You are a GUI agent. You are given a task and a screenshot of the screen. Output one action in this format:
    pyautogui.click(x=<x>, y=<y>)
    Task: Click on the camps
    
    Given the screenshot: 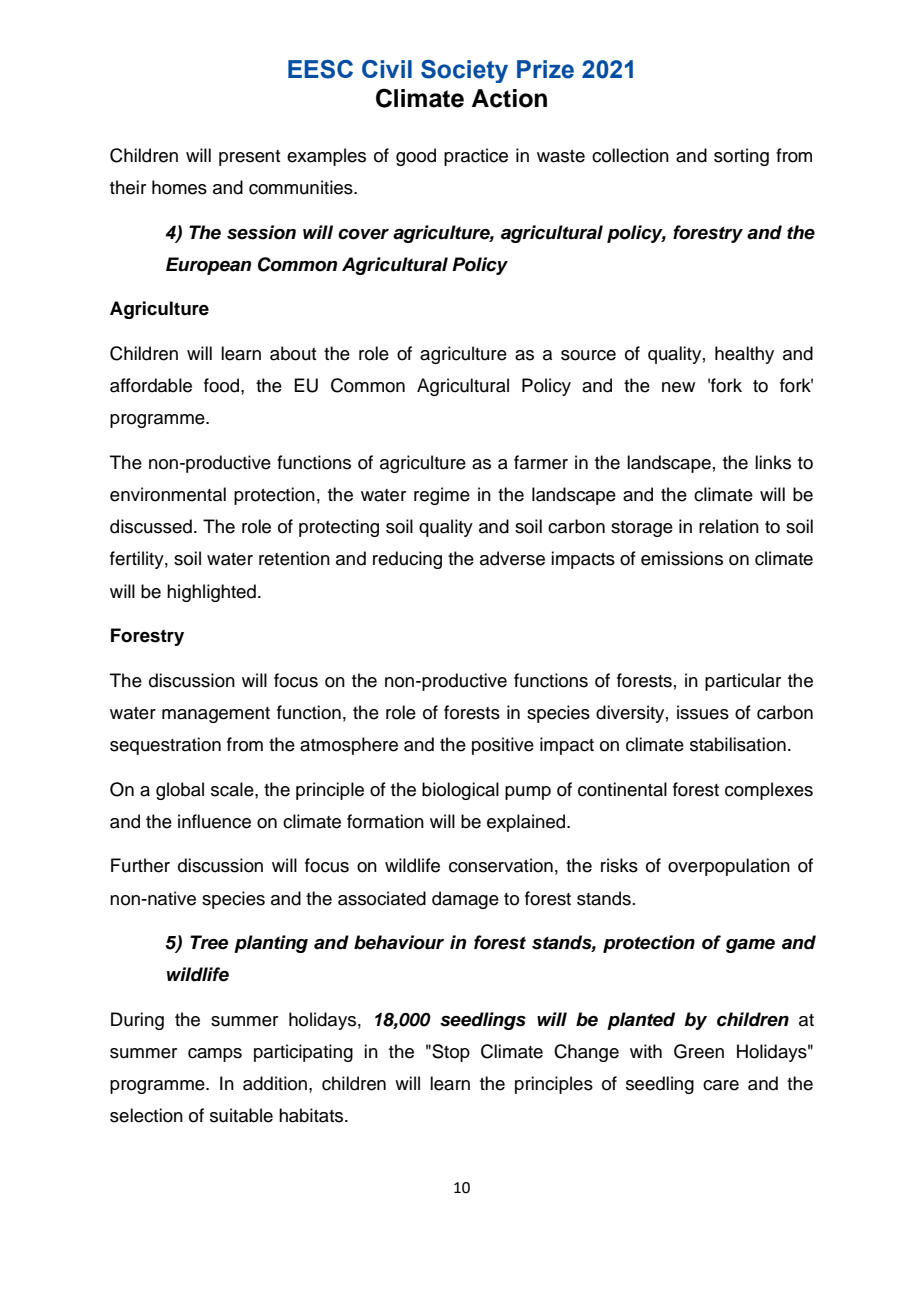 What is the action you would take?
    pyautogui.click(x=215, y=1055)
